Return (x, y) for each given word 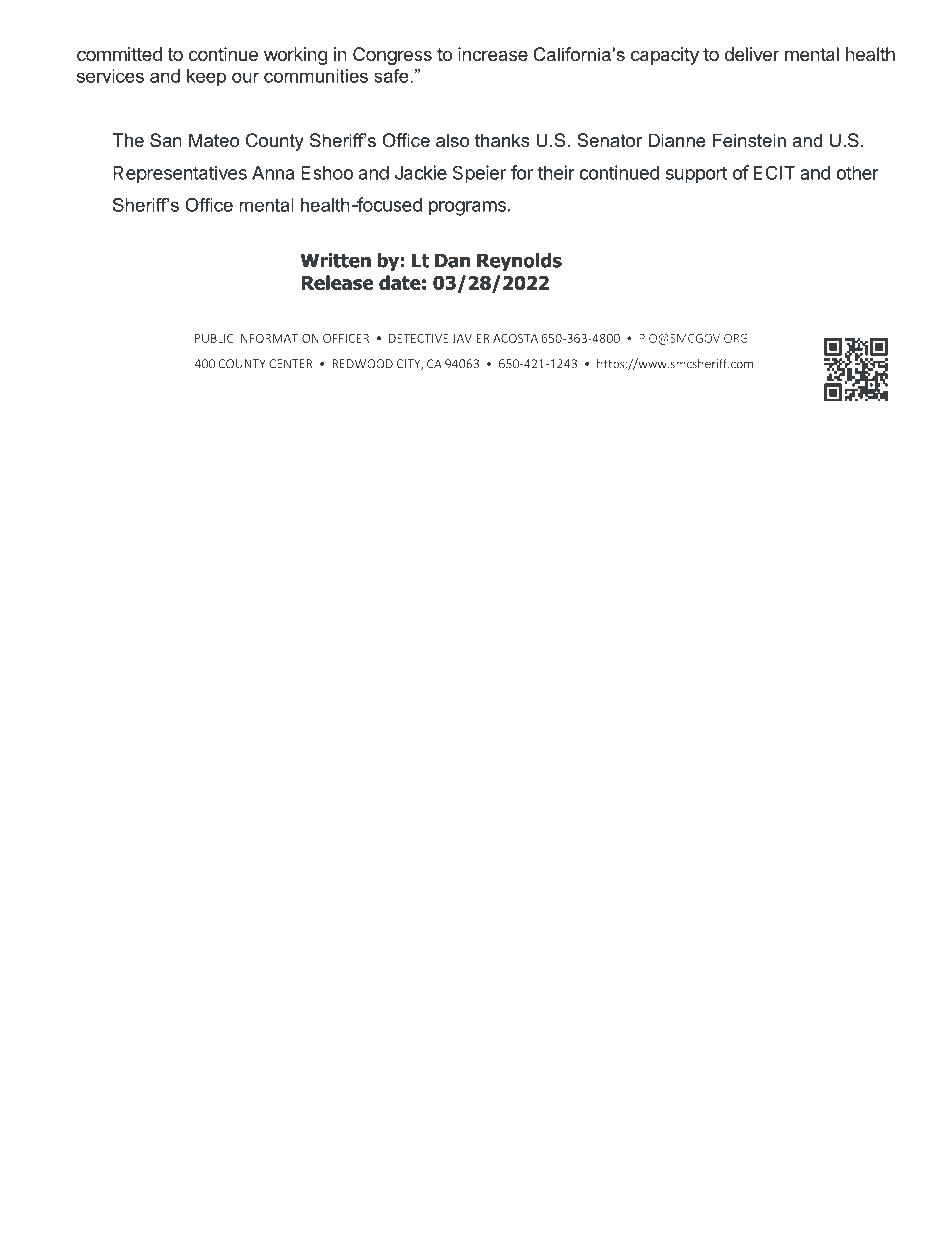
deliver (751, 54)
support (696, 175)
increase (493, 54)
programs (467, 208)
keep (206, 78)
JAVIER (470, 338)
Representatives (180, 174)
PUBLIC (214, 338)
